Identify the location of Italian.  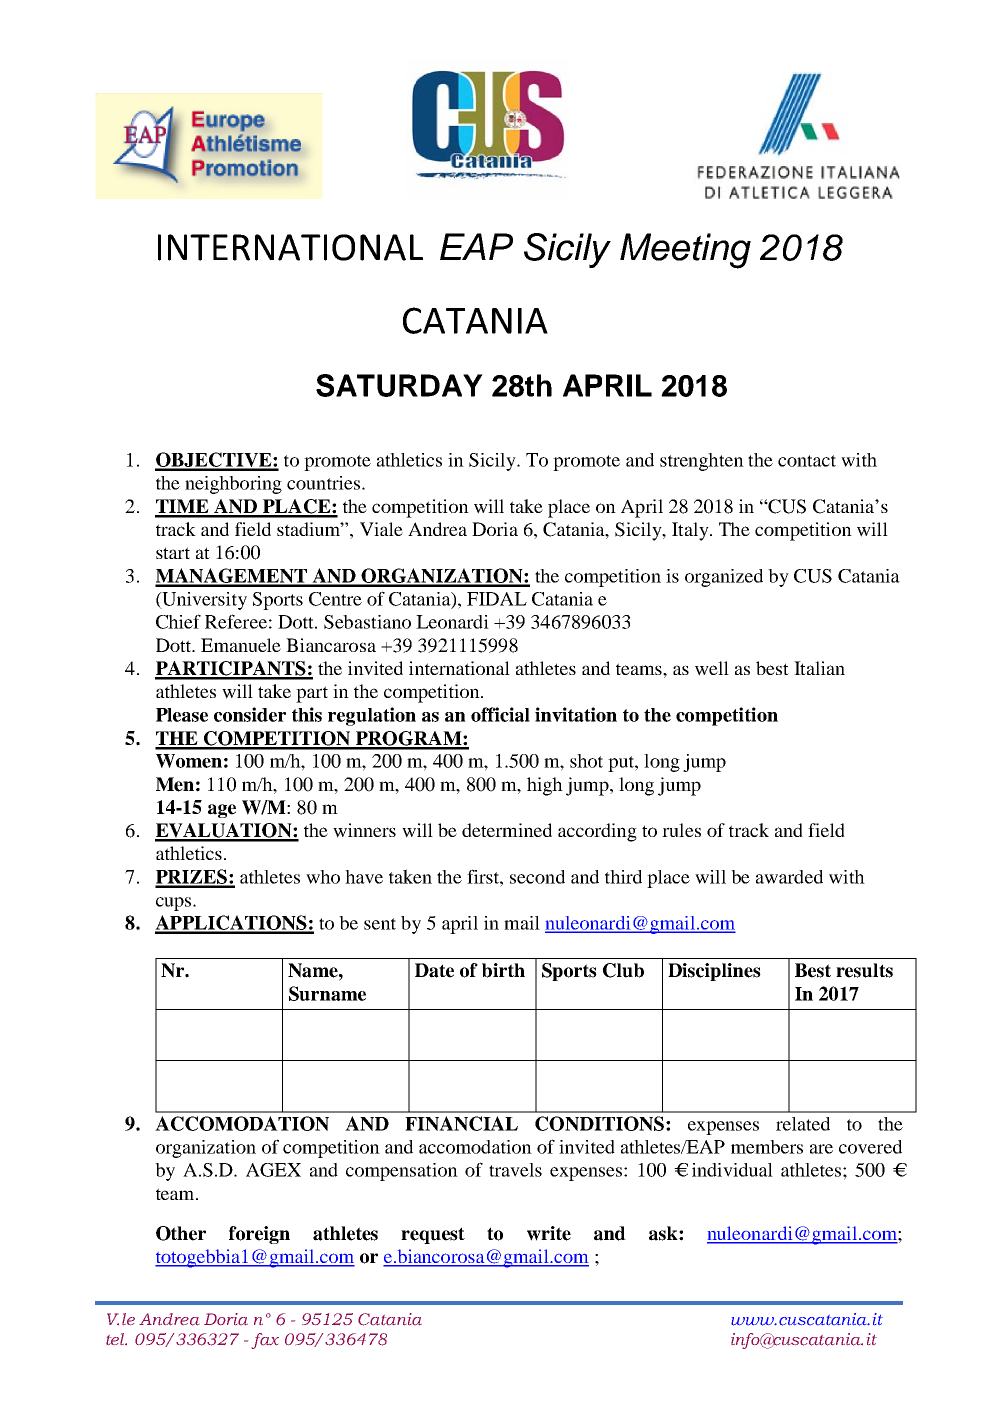
(819, 668).
